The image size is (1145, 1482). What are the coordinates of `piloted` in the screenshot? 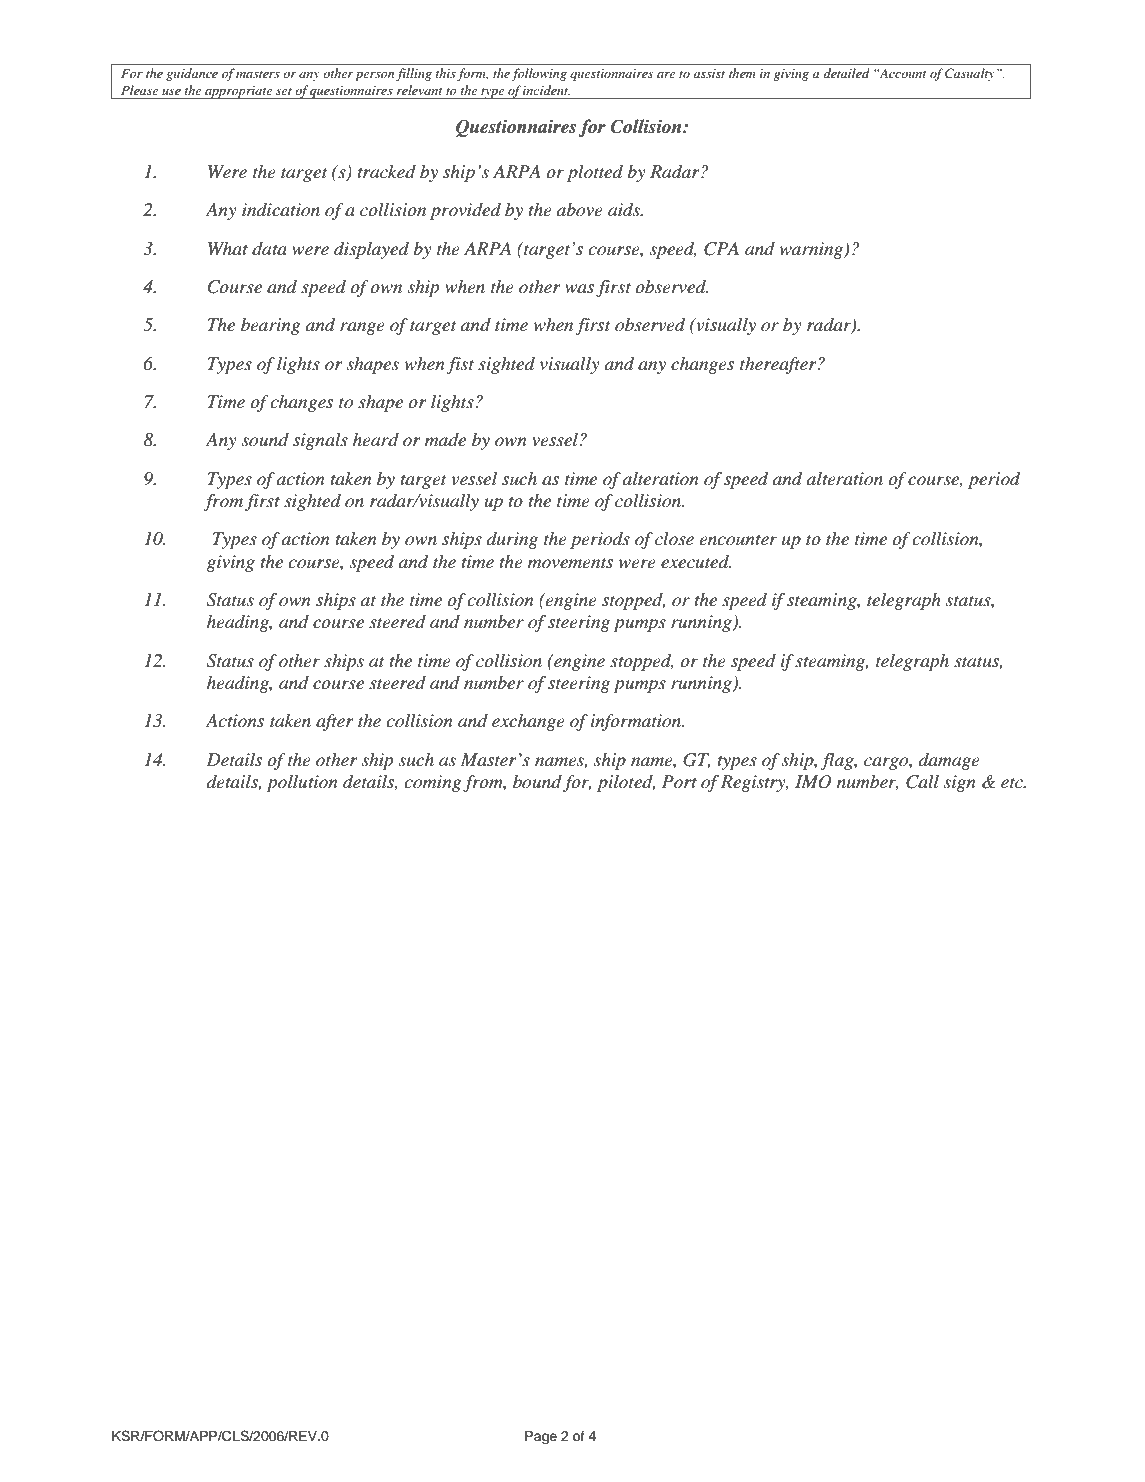 It's located at (626, 783).
